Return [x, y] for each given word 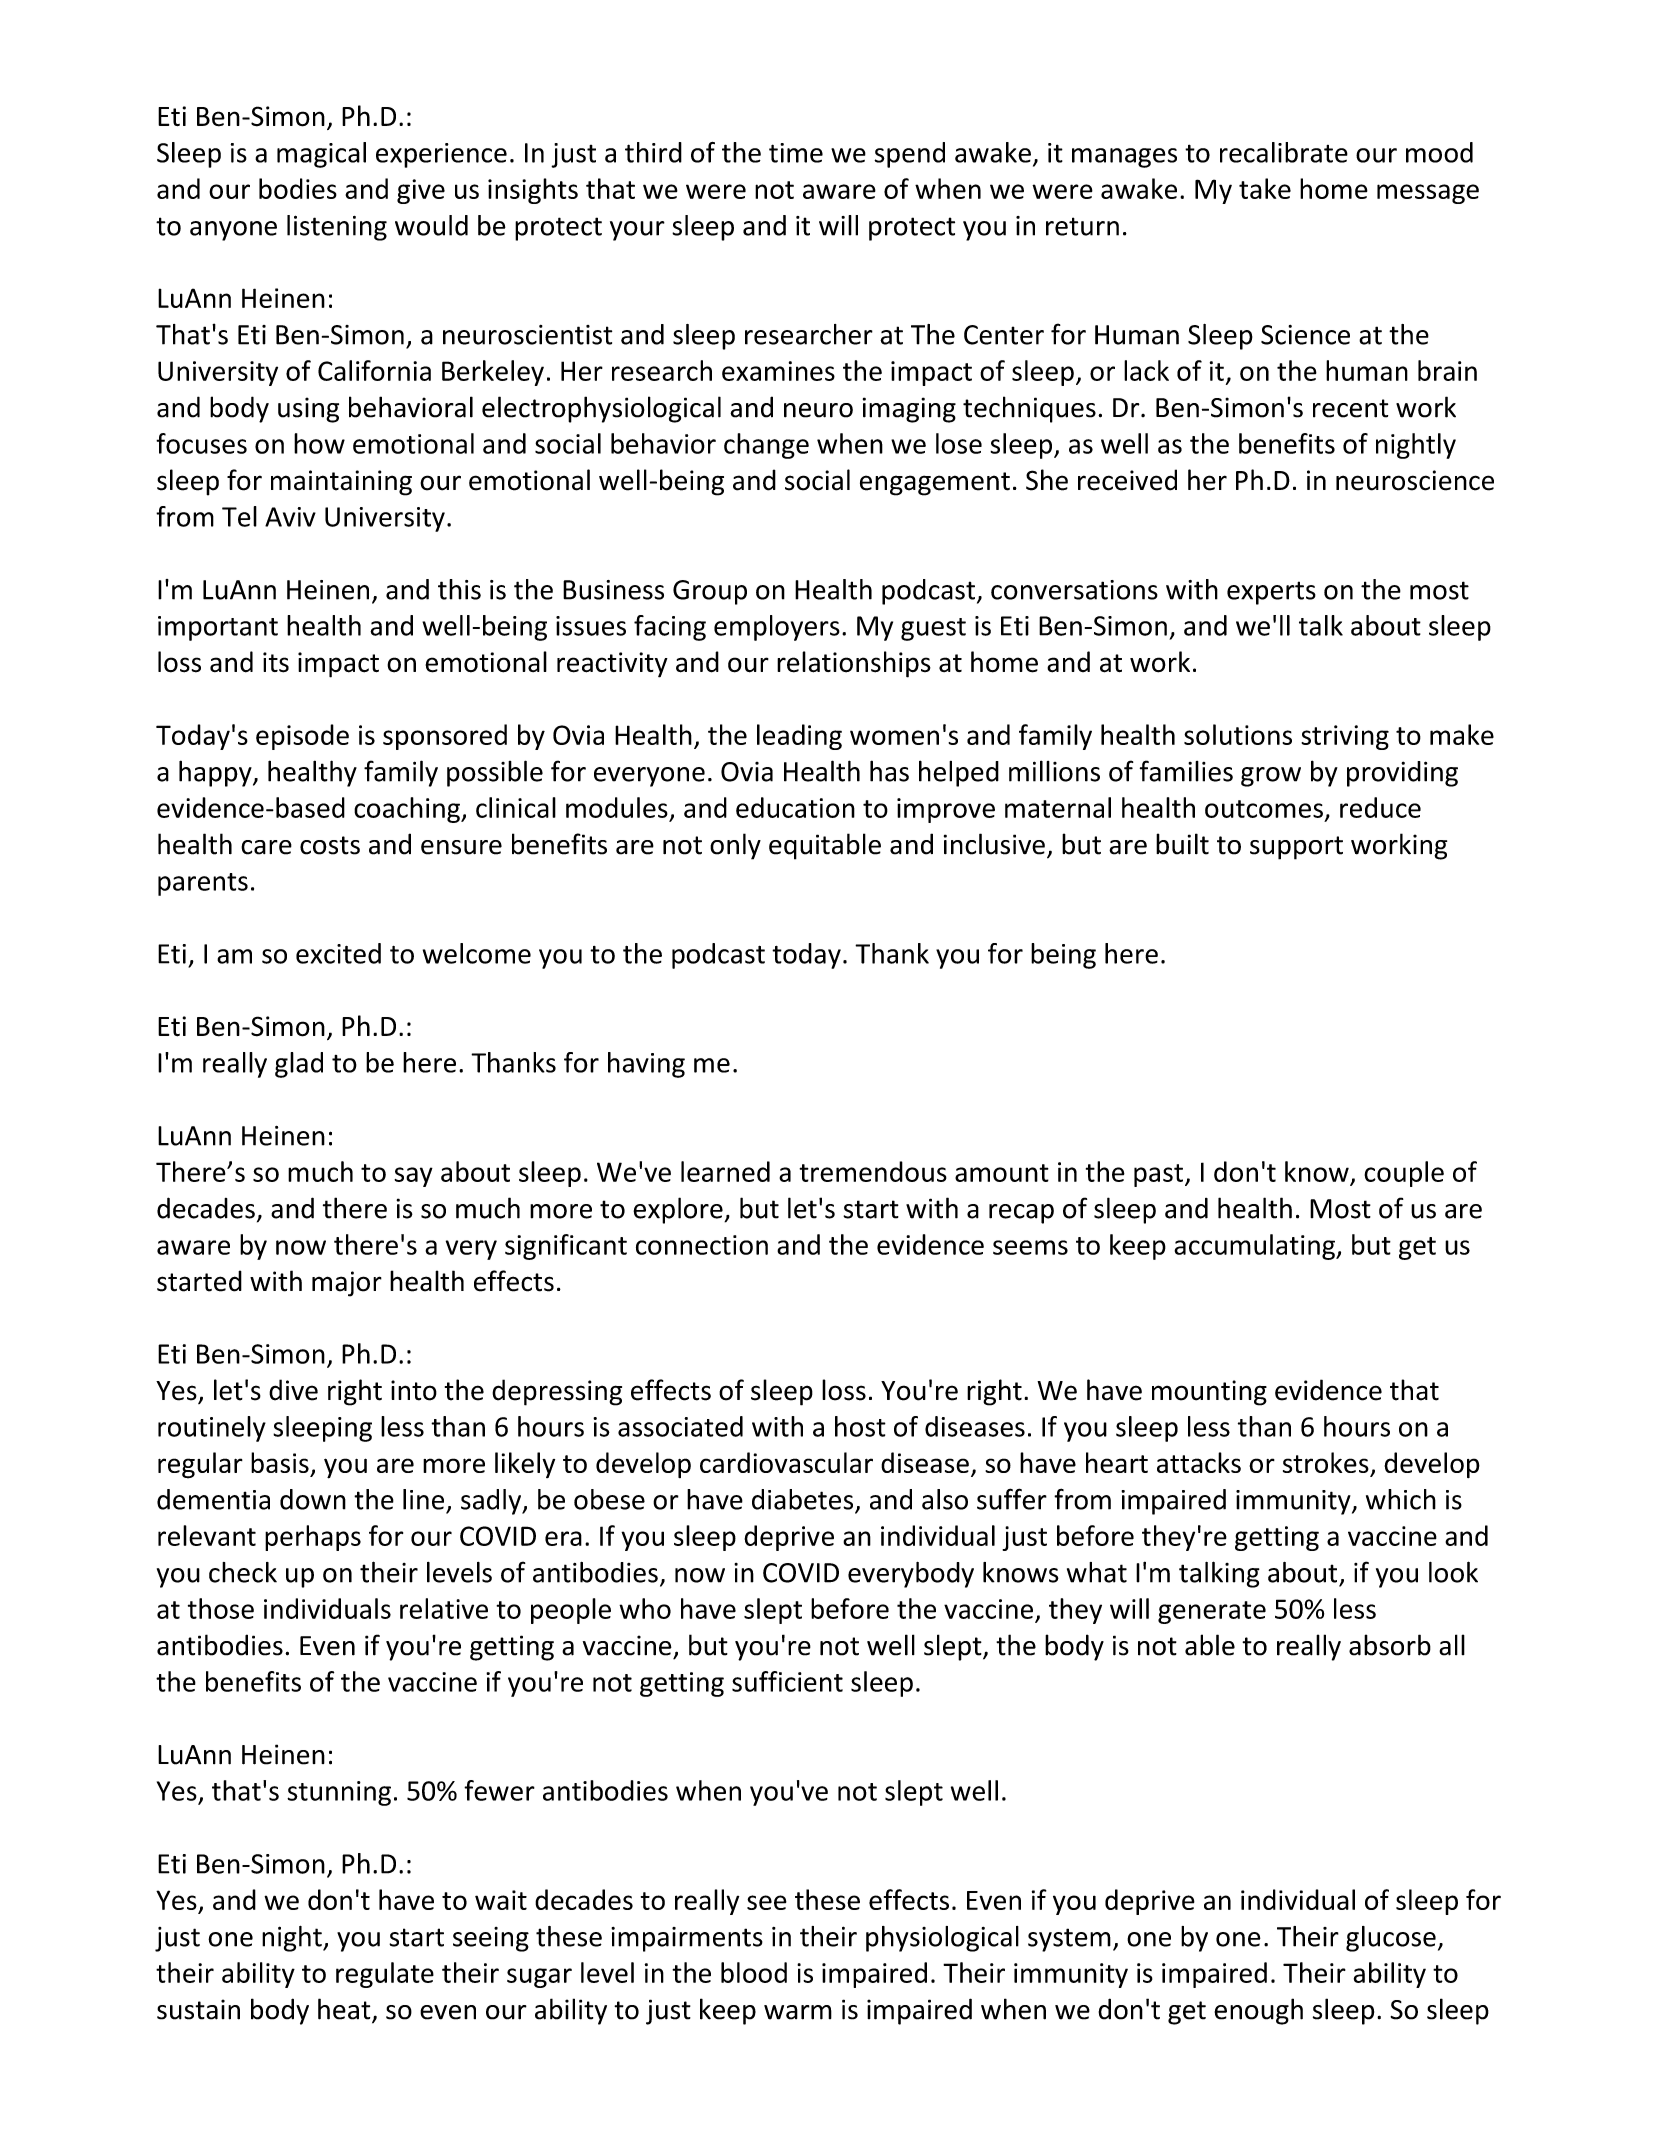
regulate [385, 1975]
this [459, 589]
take [1265, 188]
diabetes [804, 1500]
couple [1404, 1174]
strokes [1327, 1464]
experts [1271, 593]
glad [299, 1065]
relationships [854, 664]
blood [754, 1972]
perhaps [313, 1538]
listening [337, 228]
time [796, 153]
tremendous [873, 1171]
